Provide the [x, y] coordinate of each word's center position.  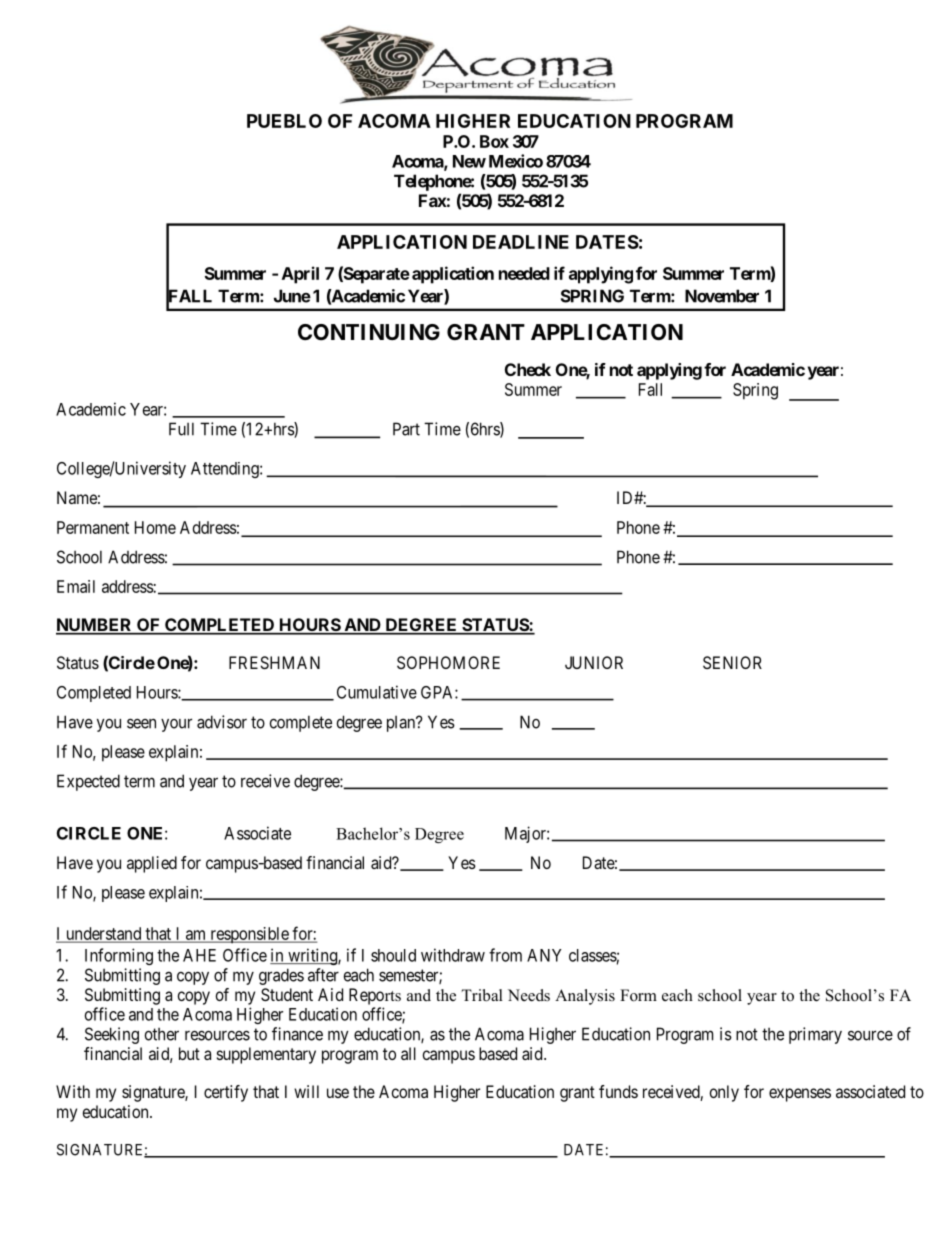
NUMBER [95, 626]
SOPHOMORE [448, 662]
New [469, 161]
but [189, 1053]
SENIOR [732, 662]
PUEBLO [284, 121]
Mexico [516, 161]
